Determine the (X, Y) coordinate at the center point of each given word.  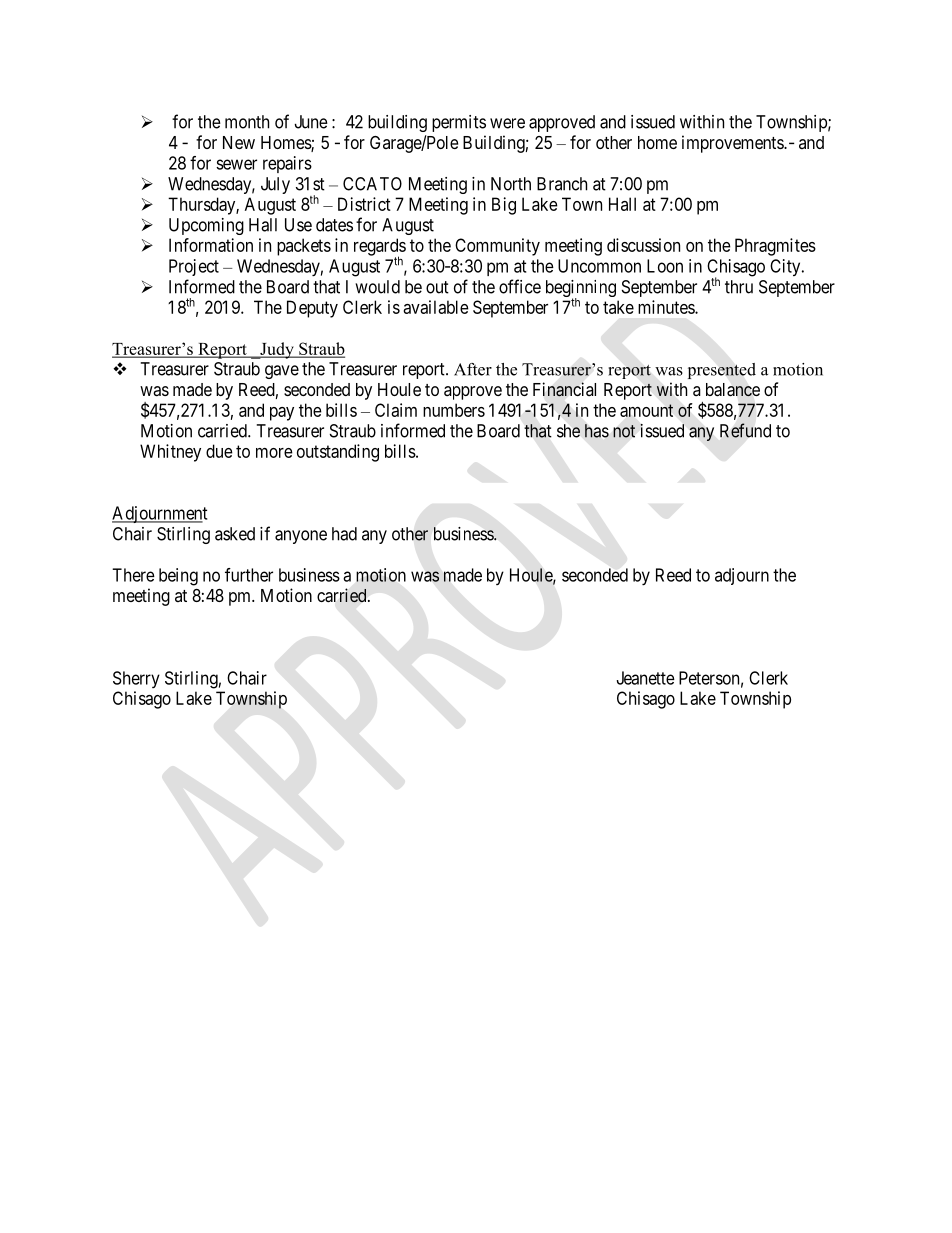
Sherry (136, 679)
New (239, 142)
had (344, 534)
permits (459, 123)
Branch (562, 184)
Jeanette (645, 678)
